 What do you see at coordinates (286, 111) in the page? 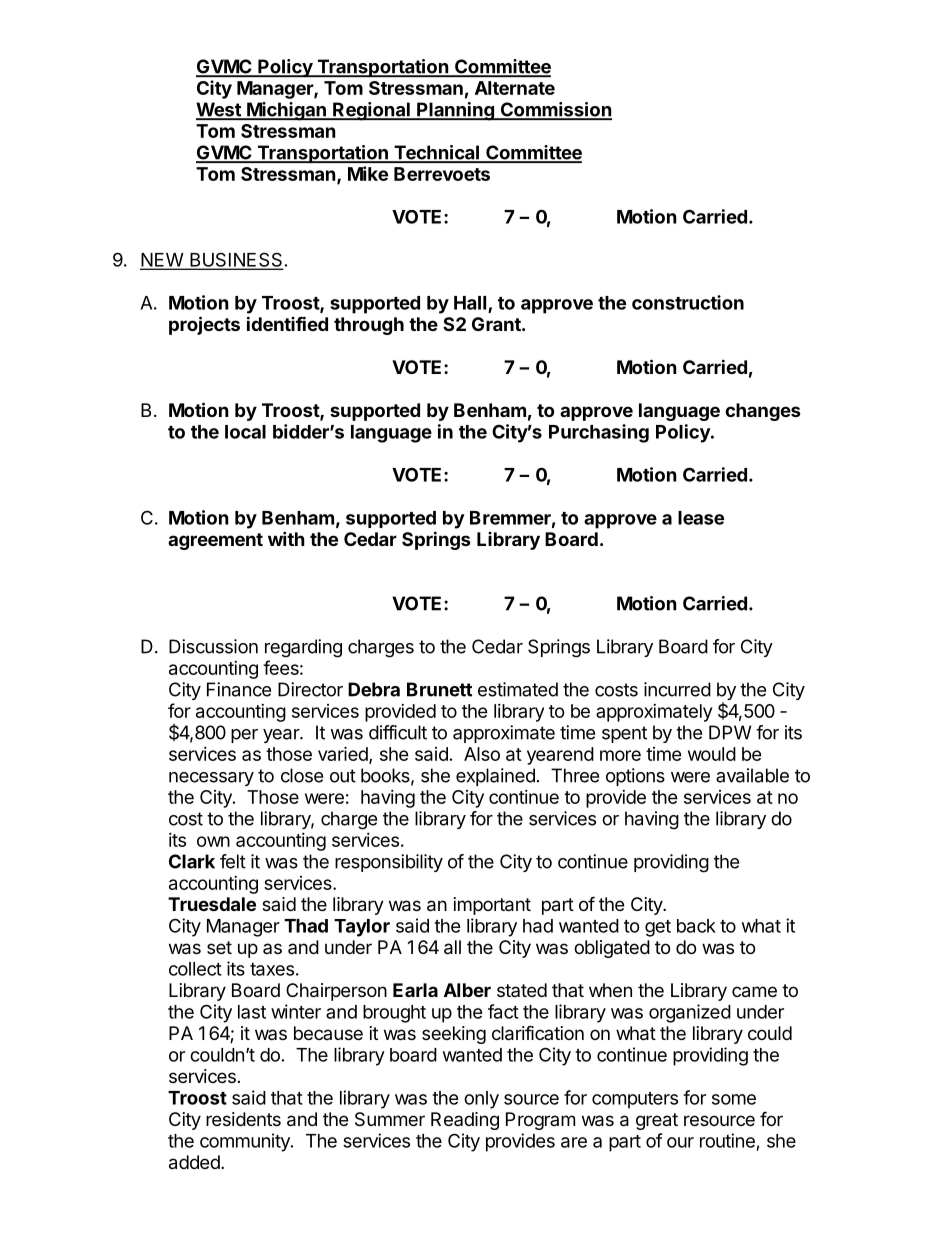
I see `Michigan` at bounding box center [286, 111].
